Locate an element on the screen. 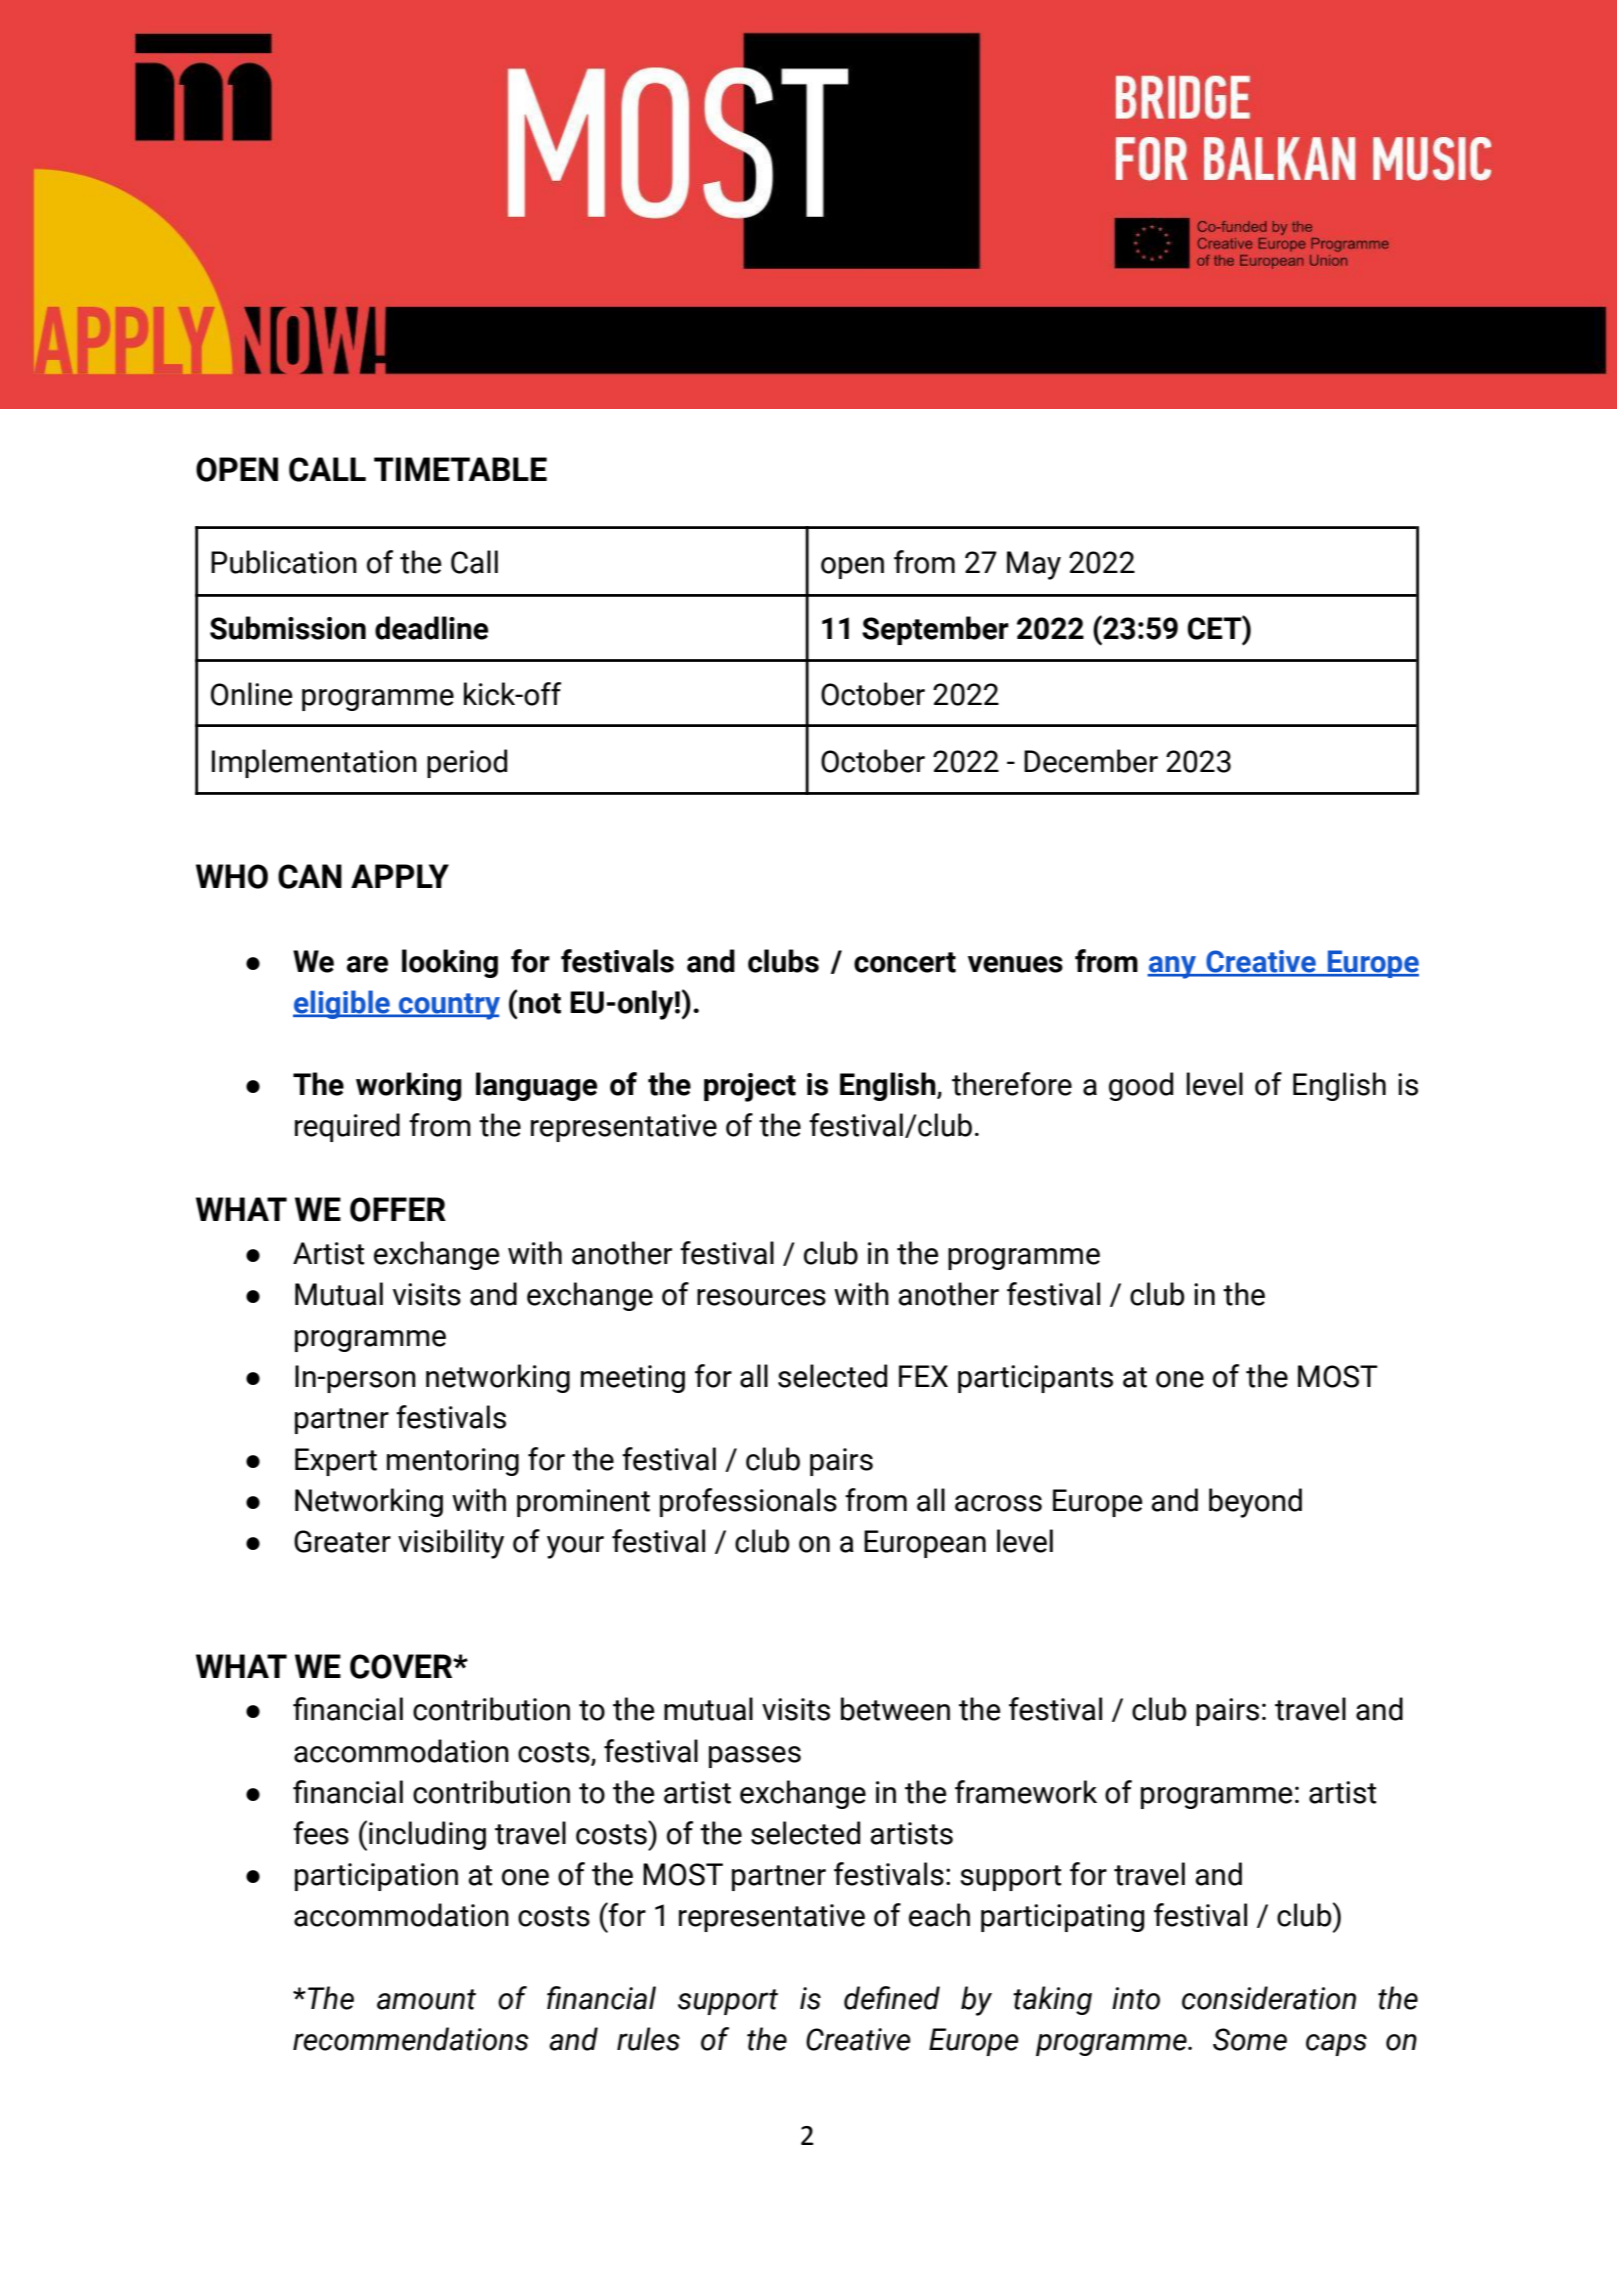 The width and height of the screenshot is (1617, 2284). eligible is located at coordinates (342, 1004).
